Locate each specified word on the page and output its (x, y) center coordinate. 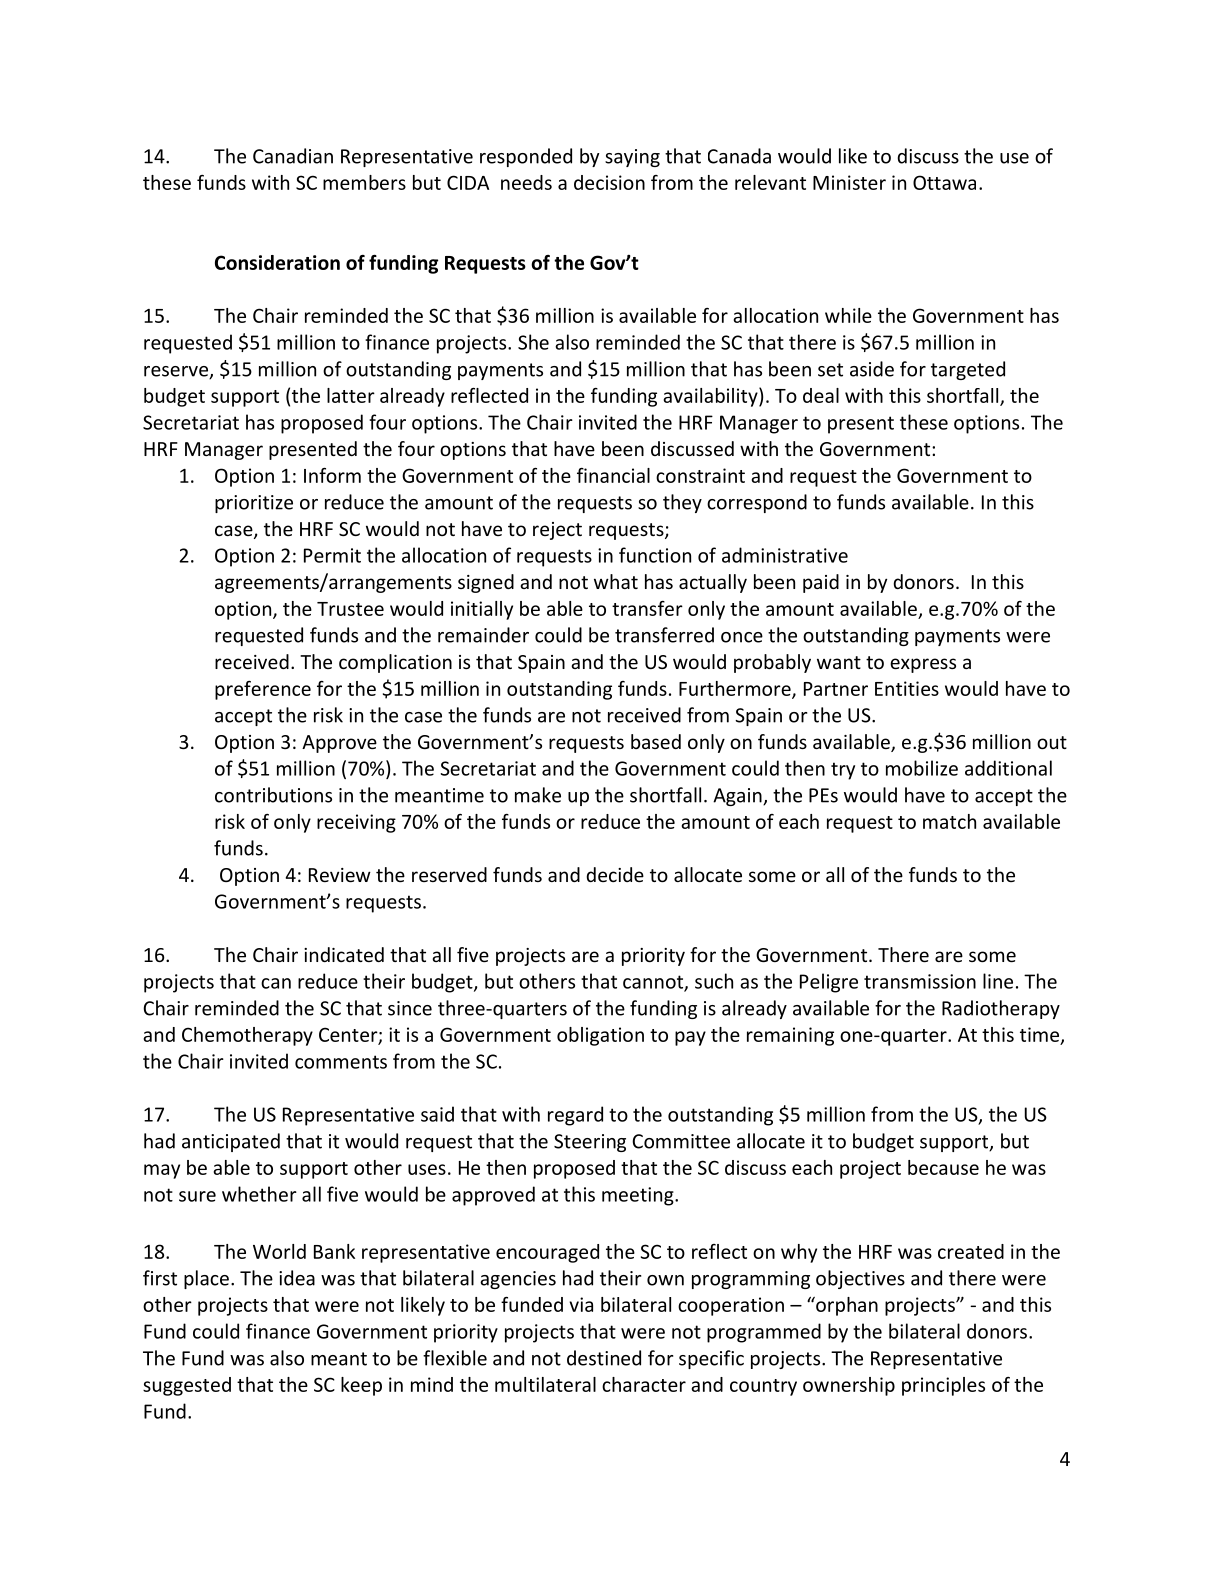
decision (609, 182)
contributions (273, 795)
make (538, 795)
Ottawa (944, 182)
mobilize (922, 768)
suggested (187, 1386)
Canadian (293, 156)
